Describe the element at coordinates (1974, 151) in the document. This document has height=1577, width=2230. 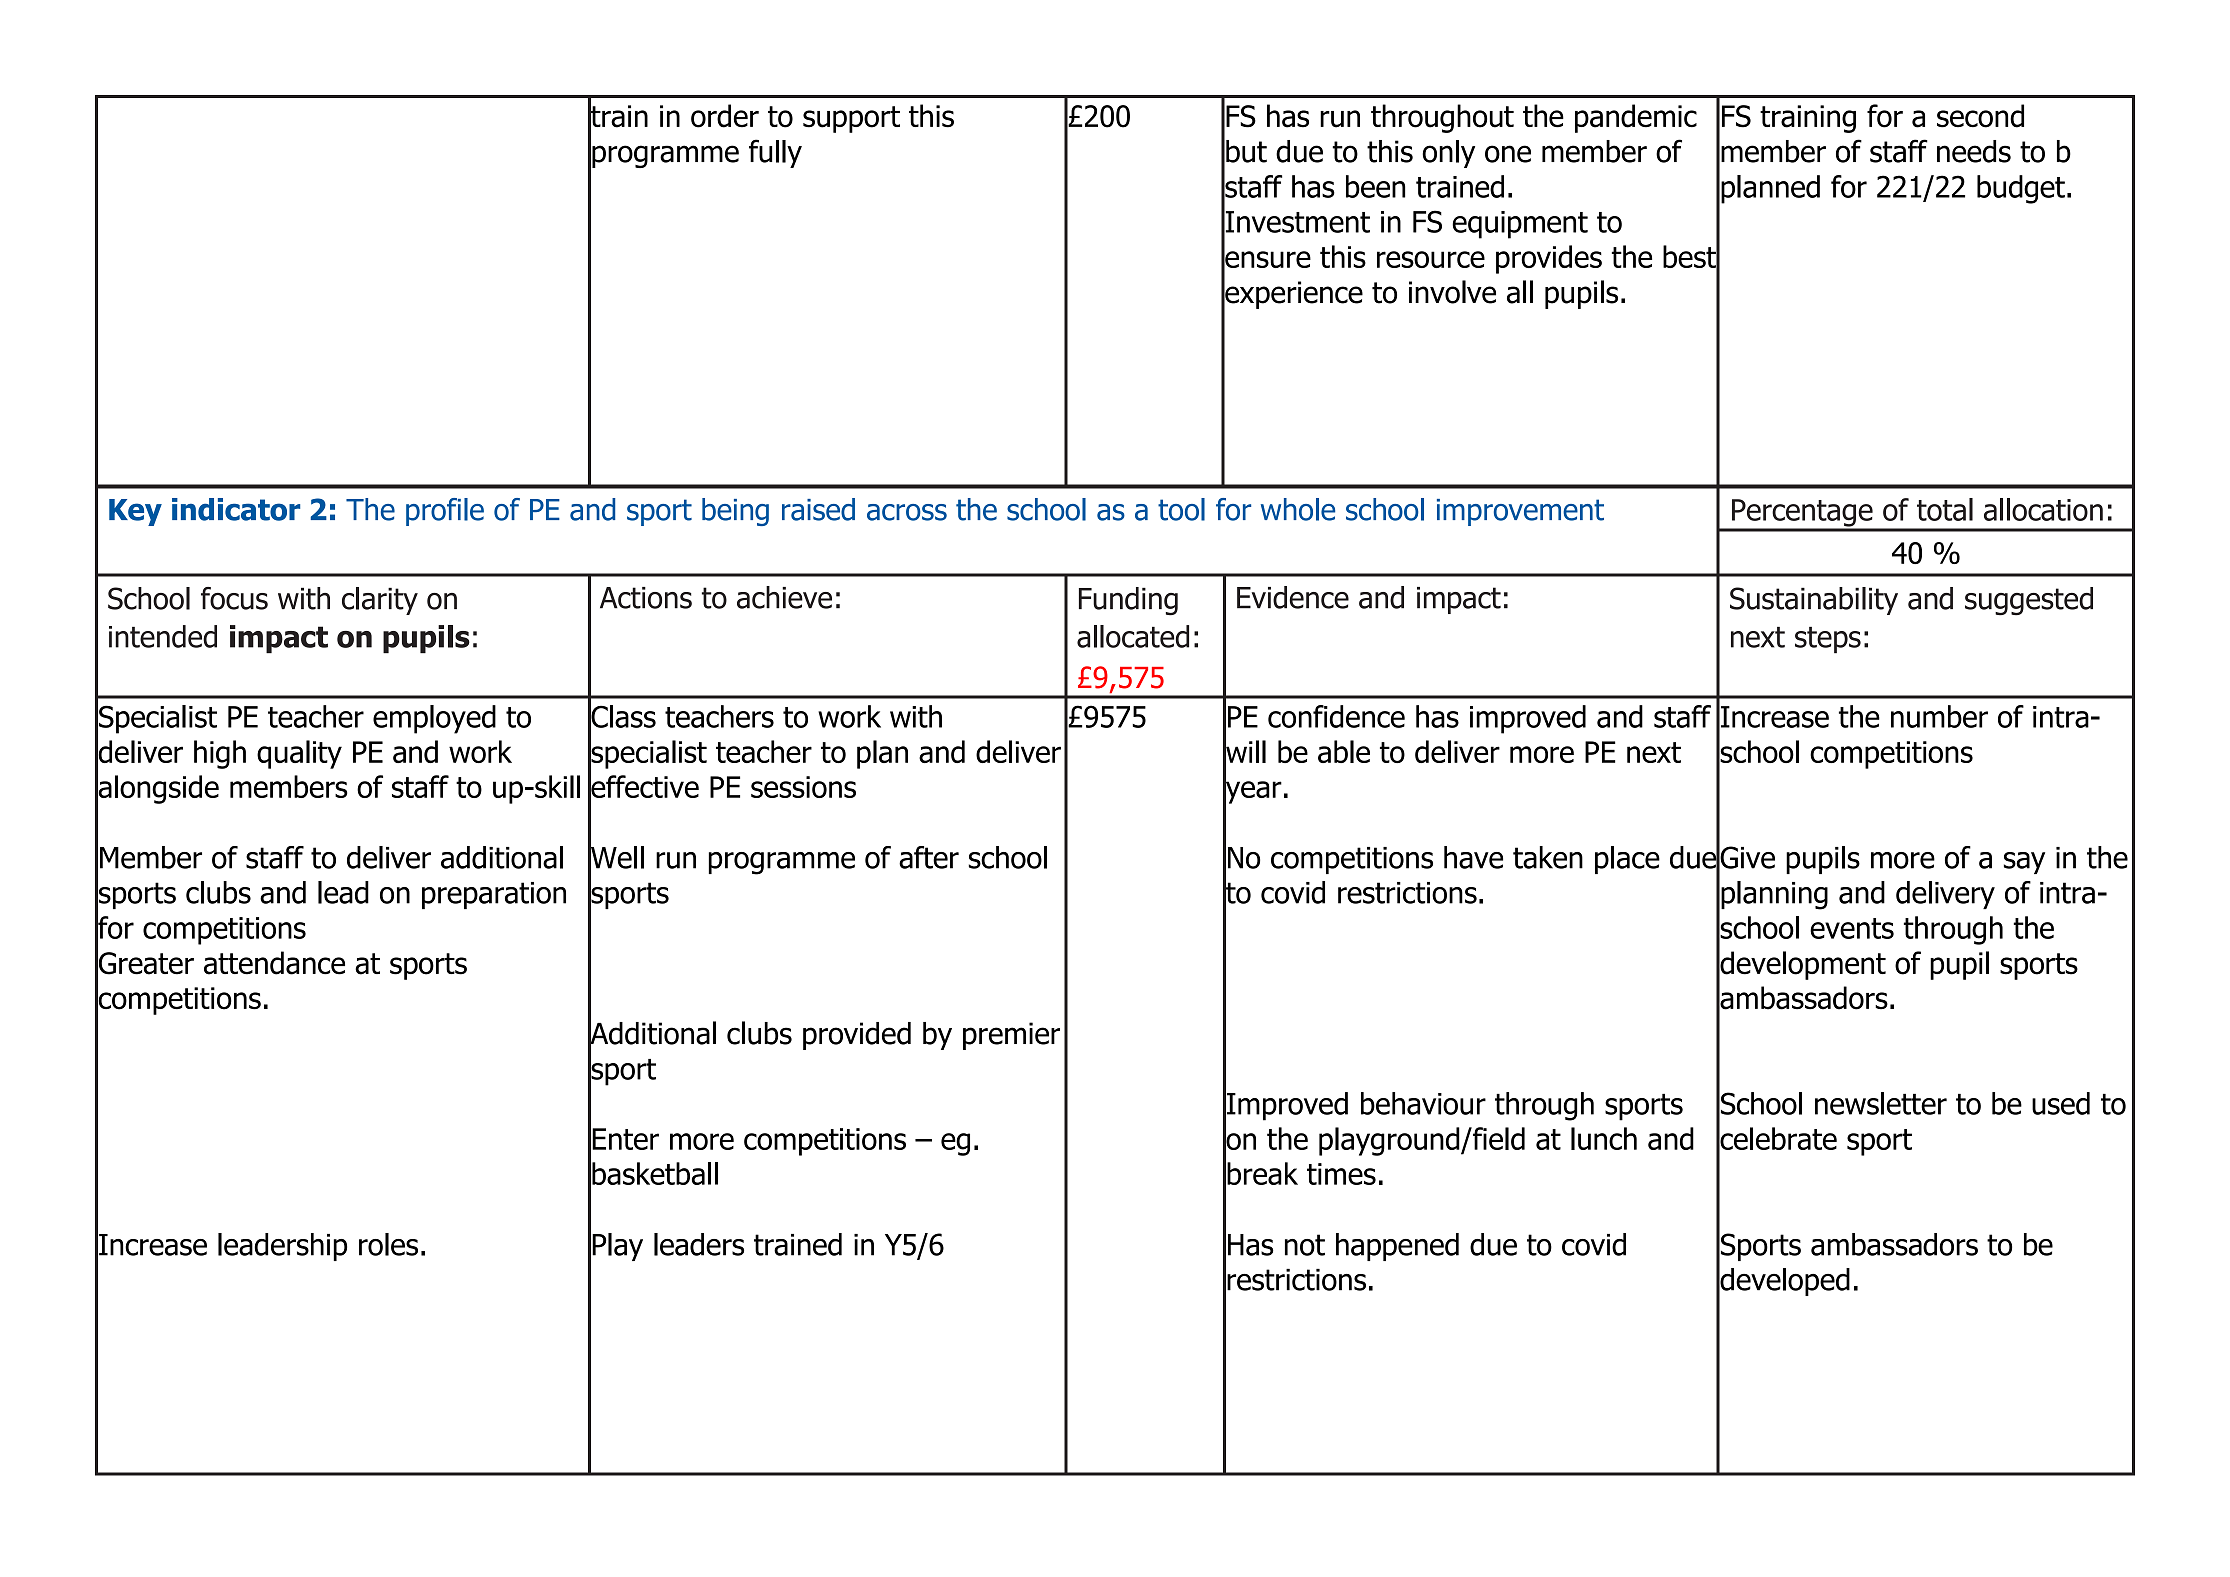
I see `needs` at that location.
